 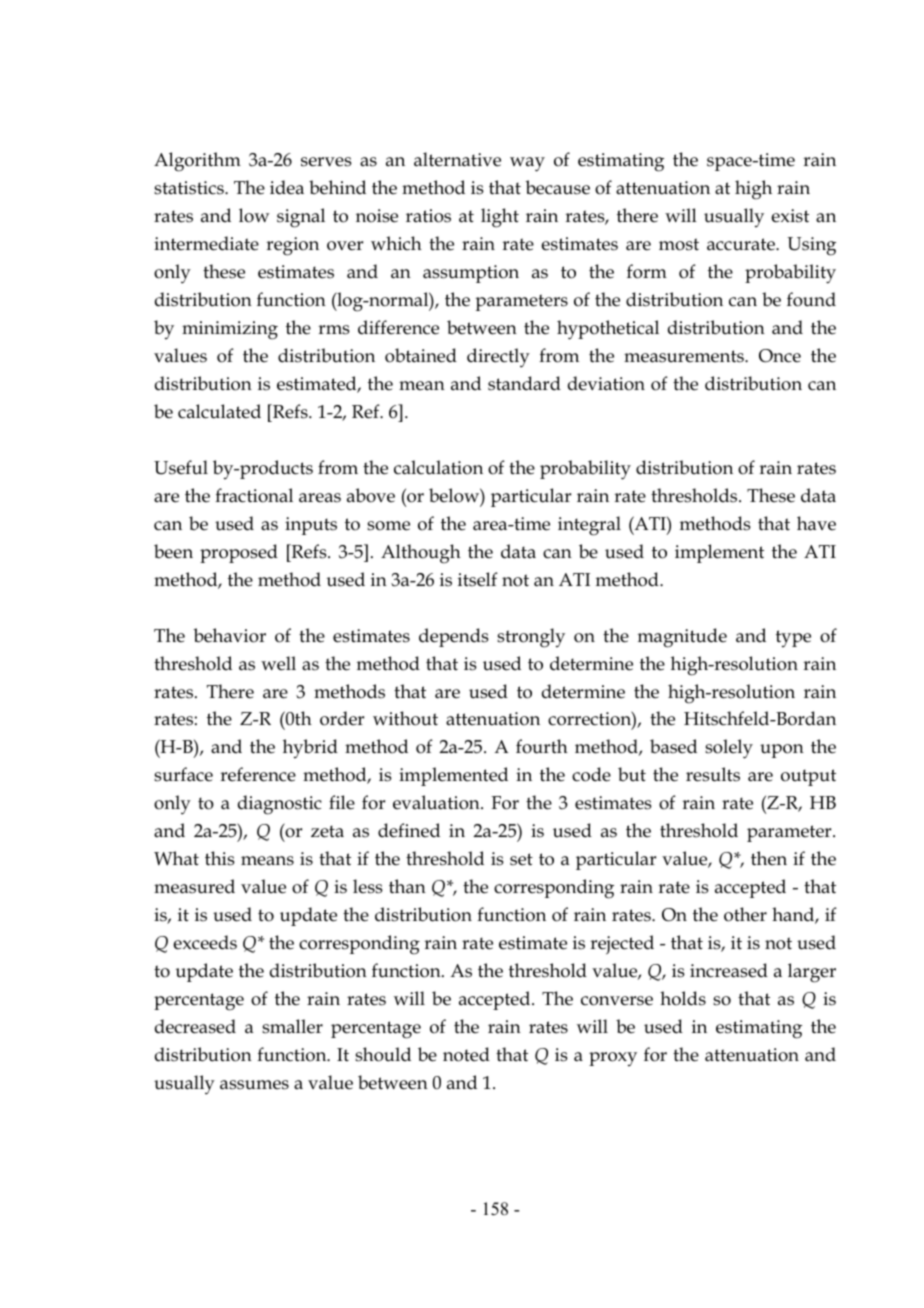 I want to click on Once, so click(x=780, y=356).
